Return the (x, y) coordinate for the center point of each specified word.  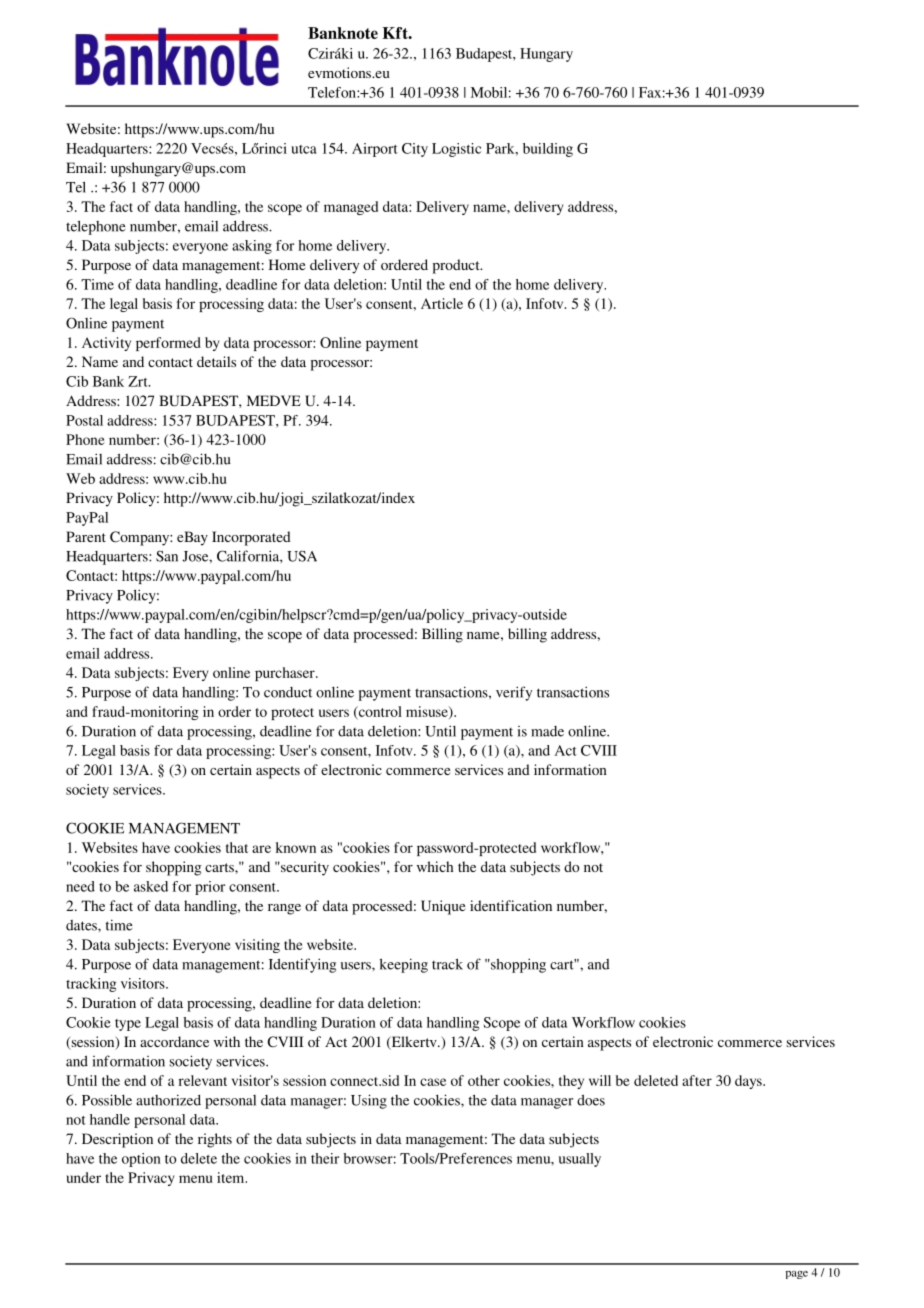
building (548, 150)
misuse (428, 712)
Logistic (456, 150)
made (547, 731)
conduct (288, 692)
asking (252, 247)
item (232, 1177)
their (325, 1158)
